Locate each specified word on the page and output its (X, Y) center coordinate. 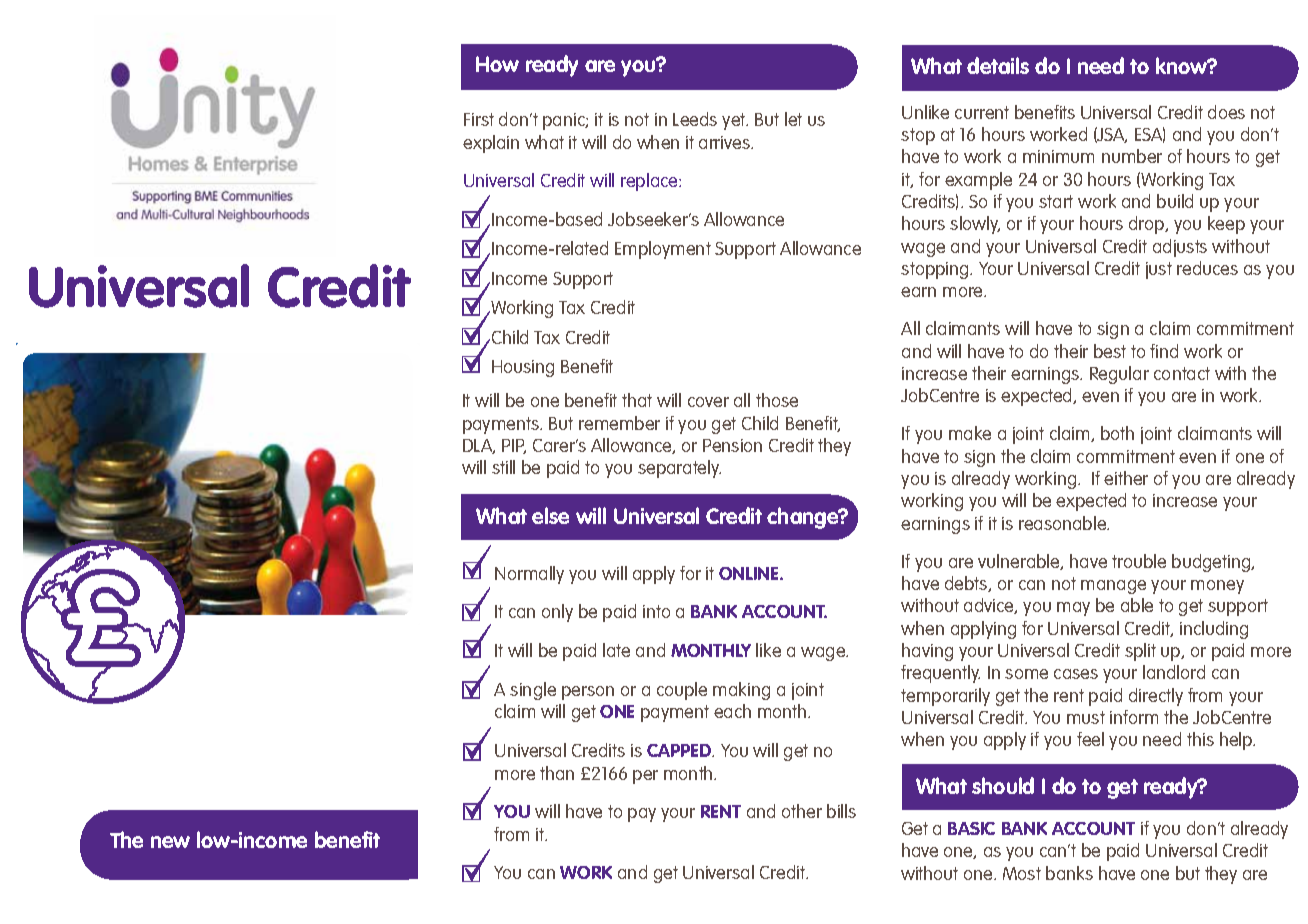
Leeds (695, 119)
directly (1156, 697)
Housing (523, 368)
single (533, 691)
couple (682, 691)
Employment (663, 250)
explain (491, 144)
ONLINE (750, 573)
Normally (529, 575)
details (998, 65)
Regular (1119, 375)
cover (708, 402)
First (479, 119)
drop (1148, 225)
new (170, 842)
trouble (1139, 561)
